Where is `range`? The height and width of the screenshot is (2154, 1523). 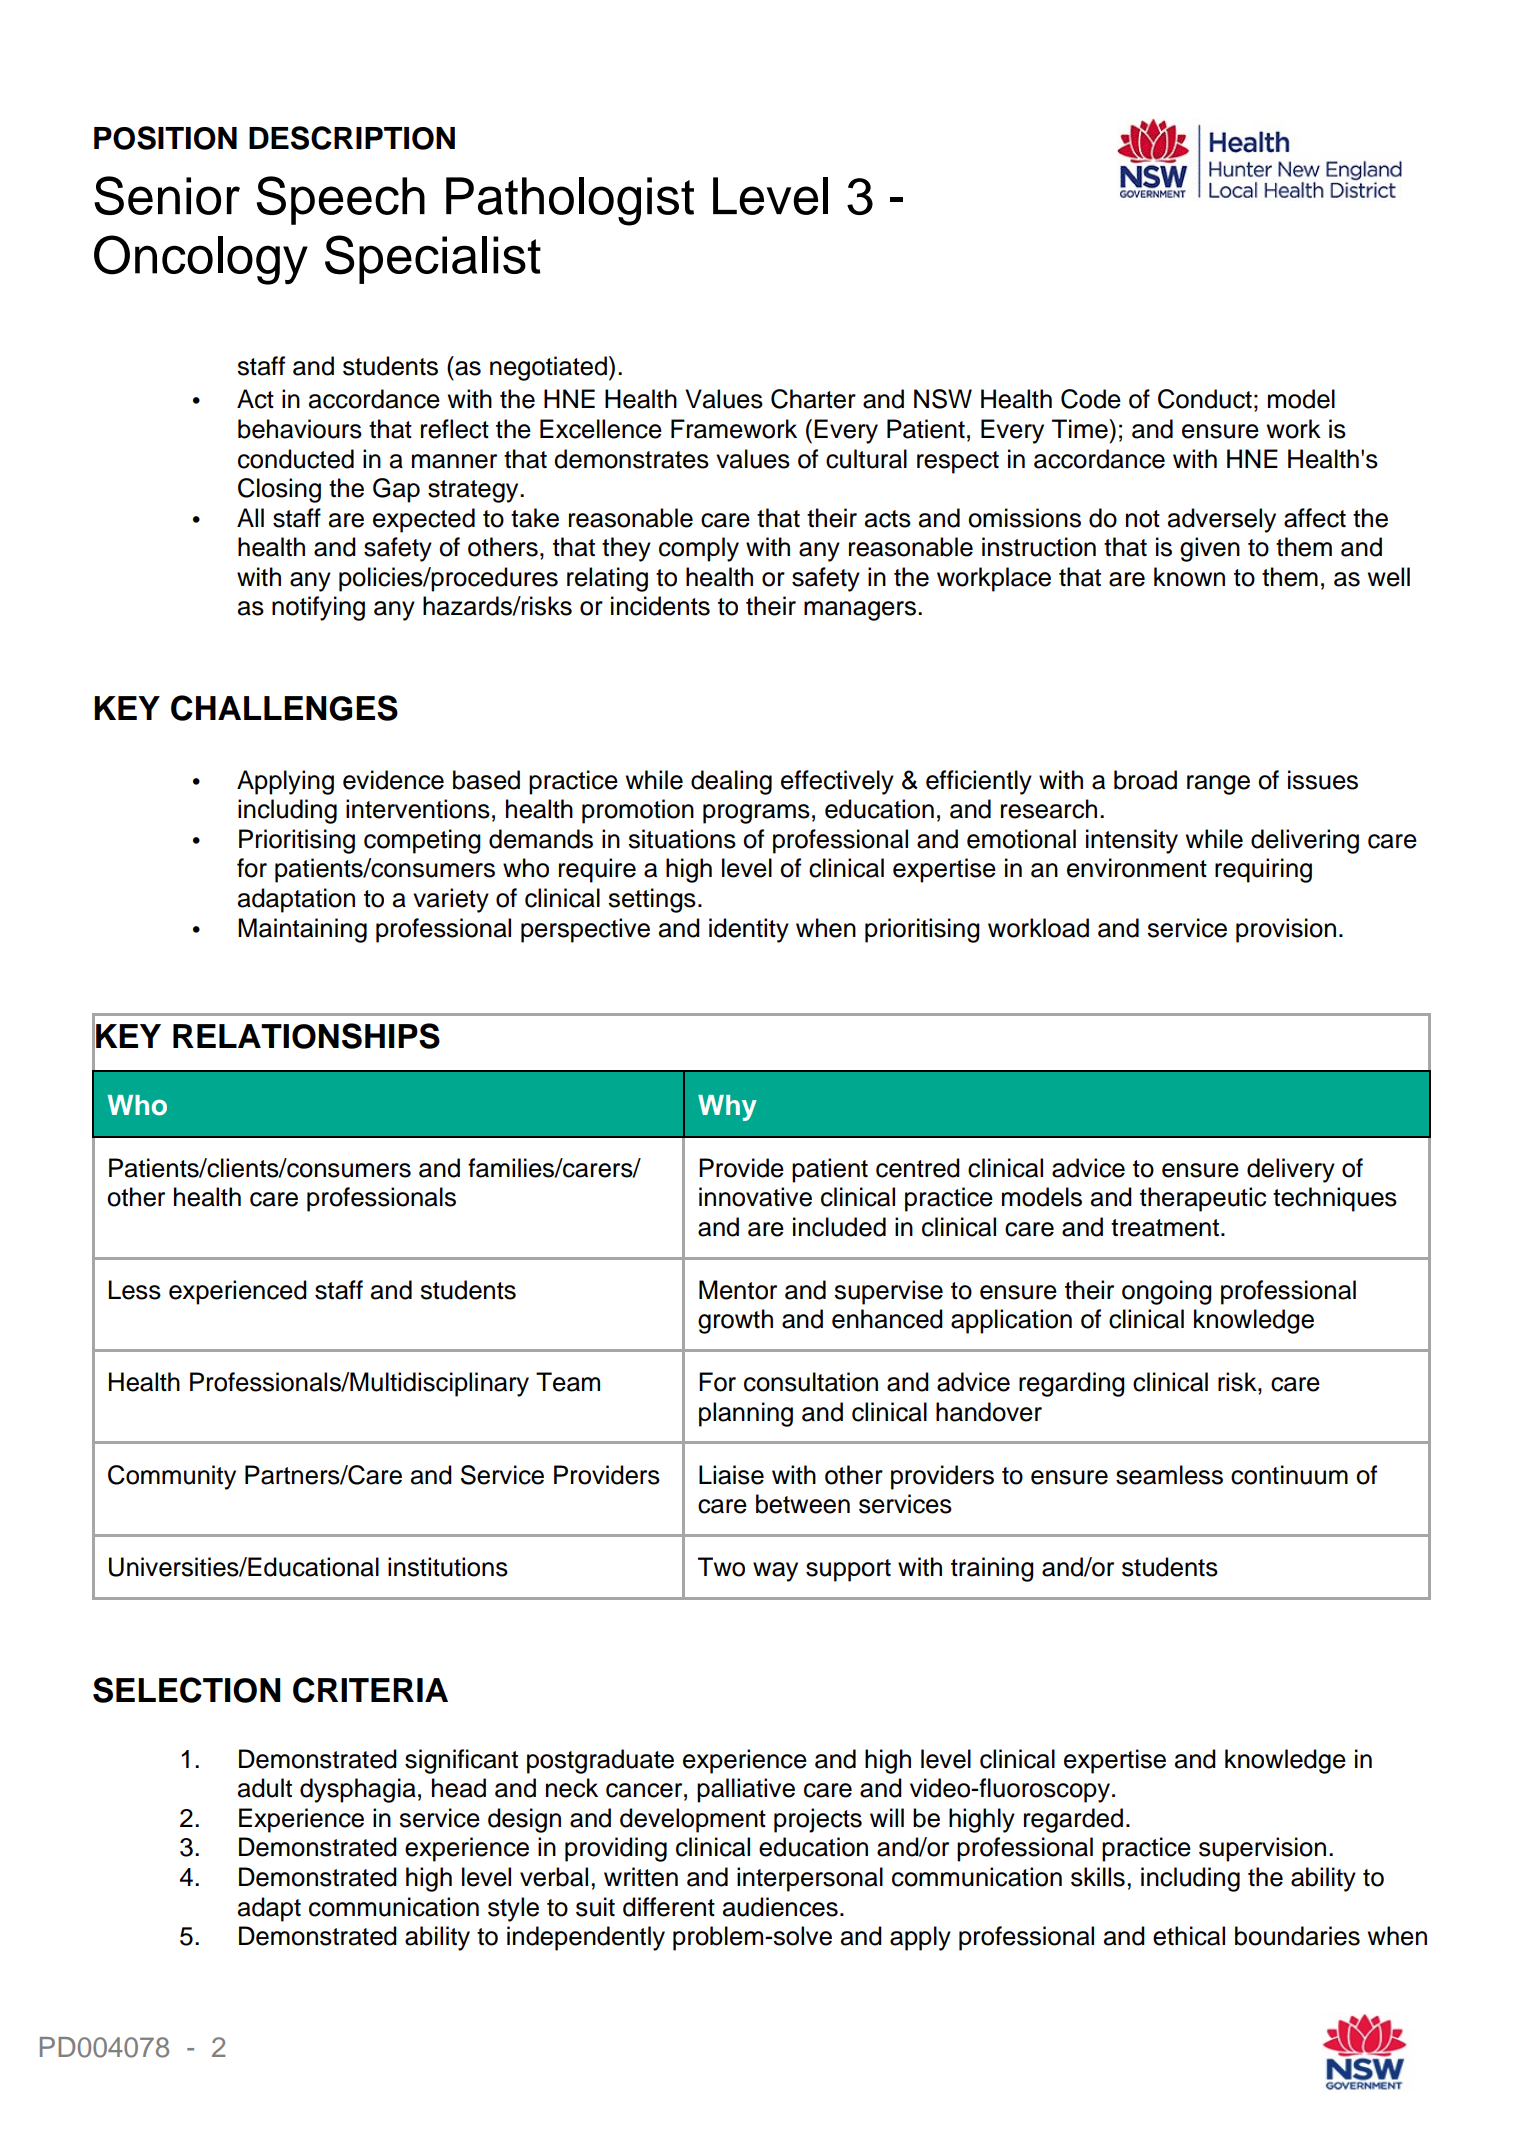
range is located at coordinates (1218, 785).
